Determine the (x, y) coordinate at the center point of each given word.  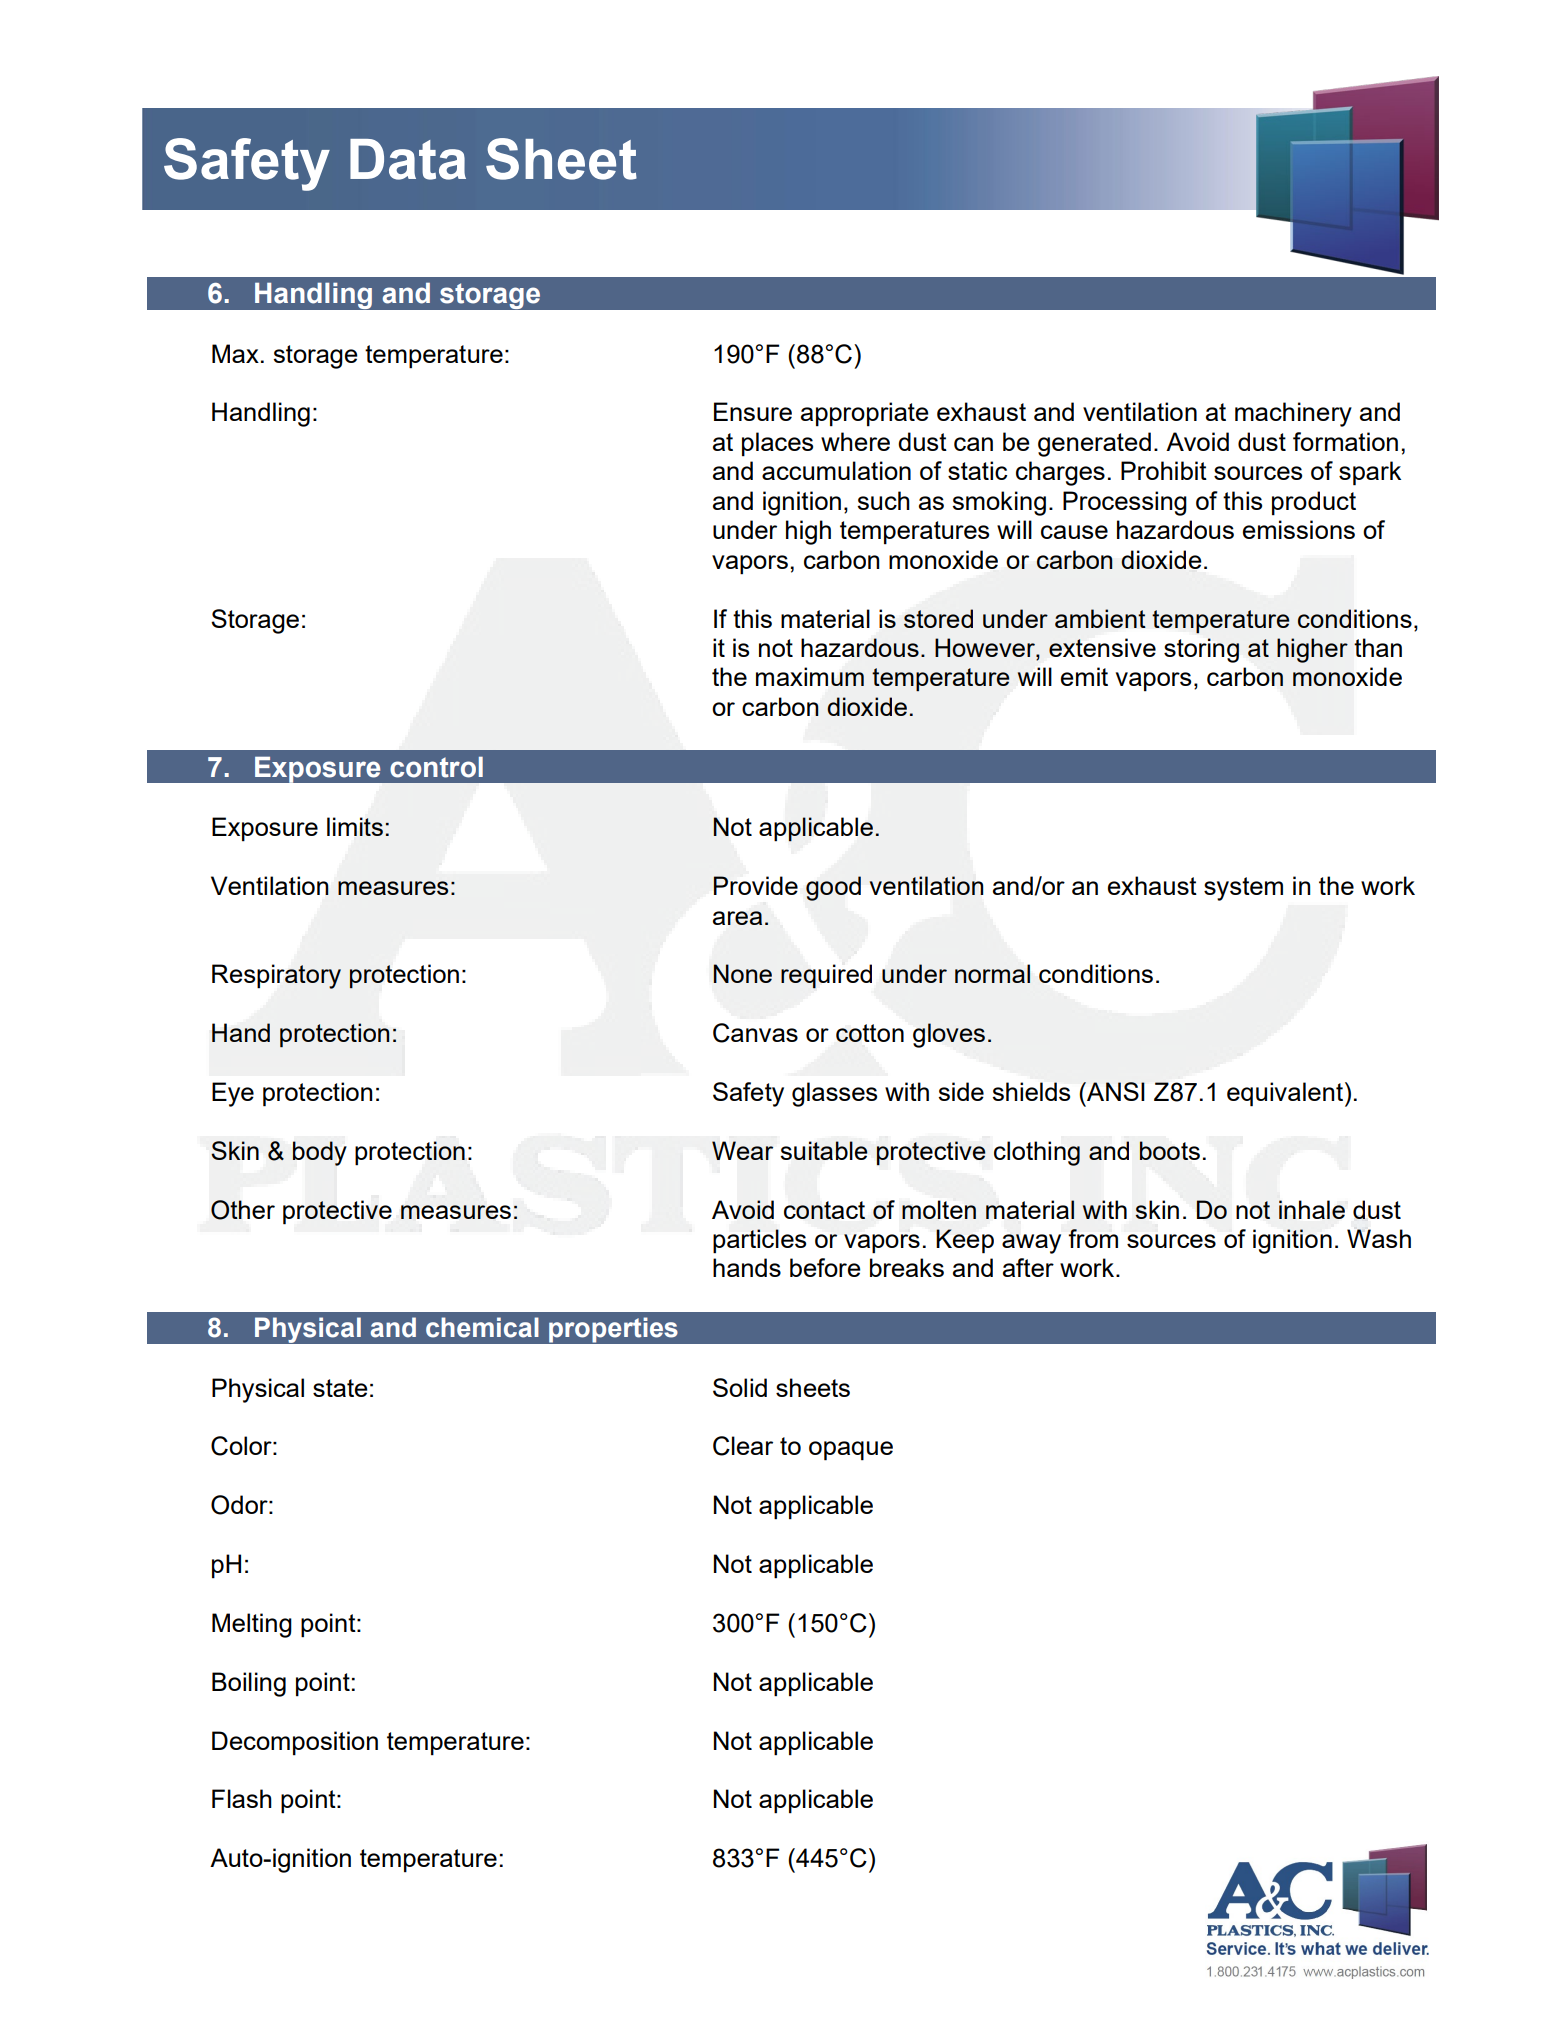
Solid (740, 1387)
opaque (851, 1451)
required (826, 976)
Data (408, 159)
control (436, 767)
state (340, 1388)
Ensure (753, 411)
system (1243, 889)
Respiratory (276, 976)
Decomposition (295, 1743)
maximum (810, 676)
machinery (1293, 414)
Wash (1379, 1238)
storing (1201, 650)
